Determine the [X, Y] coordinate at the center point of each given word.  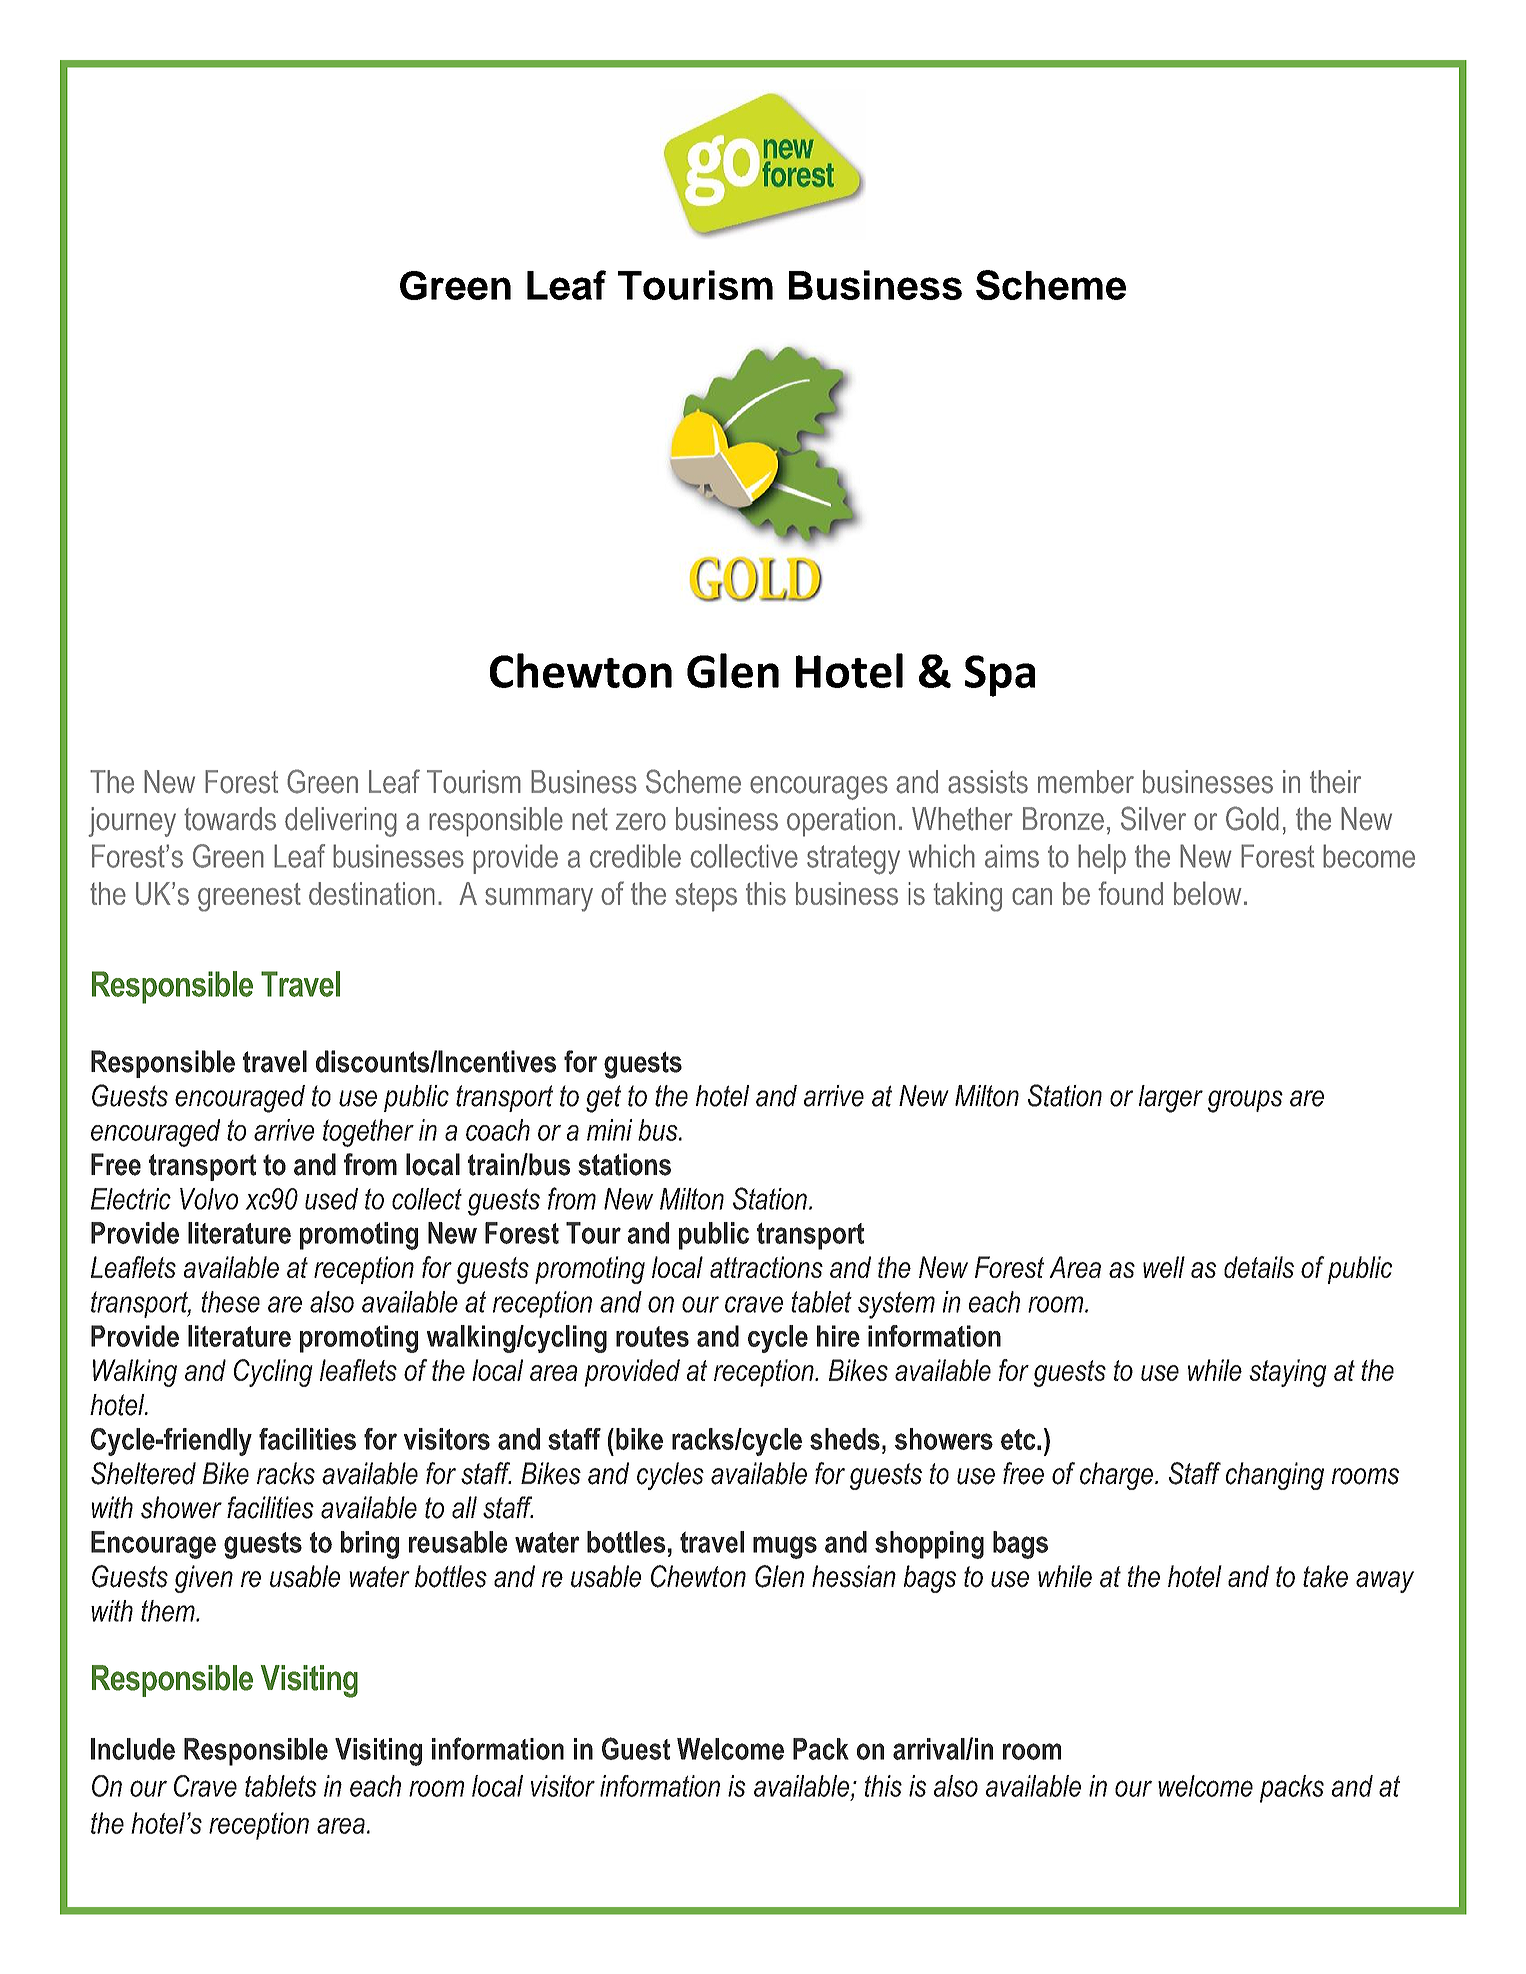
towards [230, 819]
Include [133, 1749]
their [1335, 782]
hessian [854, 1576]
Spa [1000, 676]
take [1325, 1576]
